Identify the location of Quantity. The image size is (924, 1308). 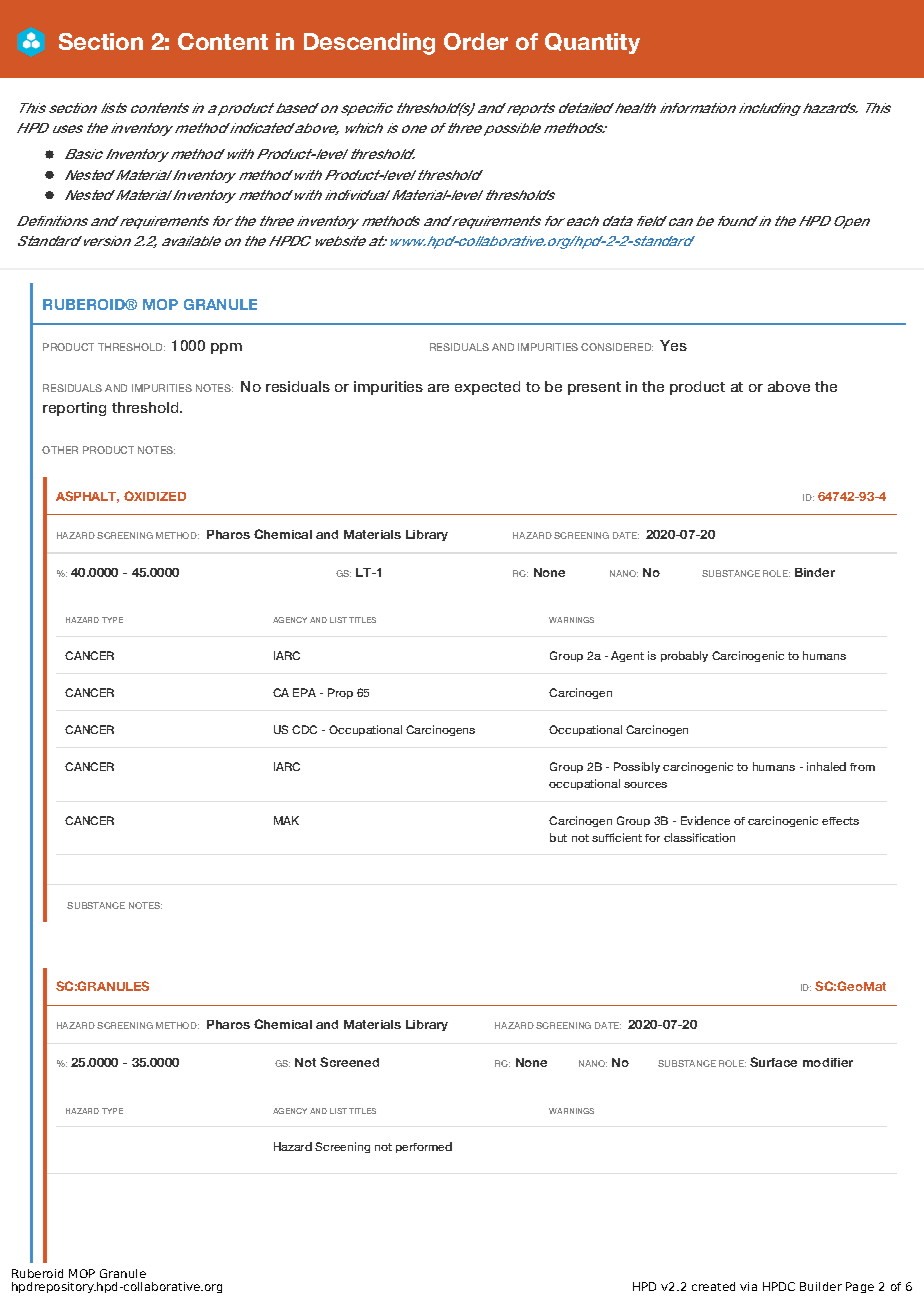
(592, 43).
